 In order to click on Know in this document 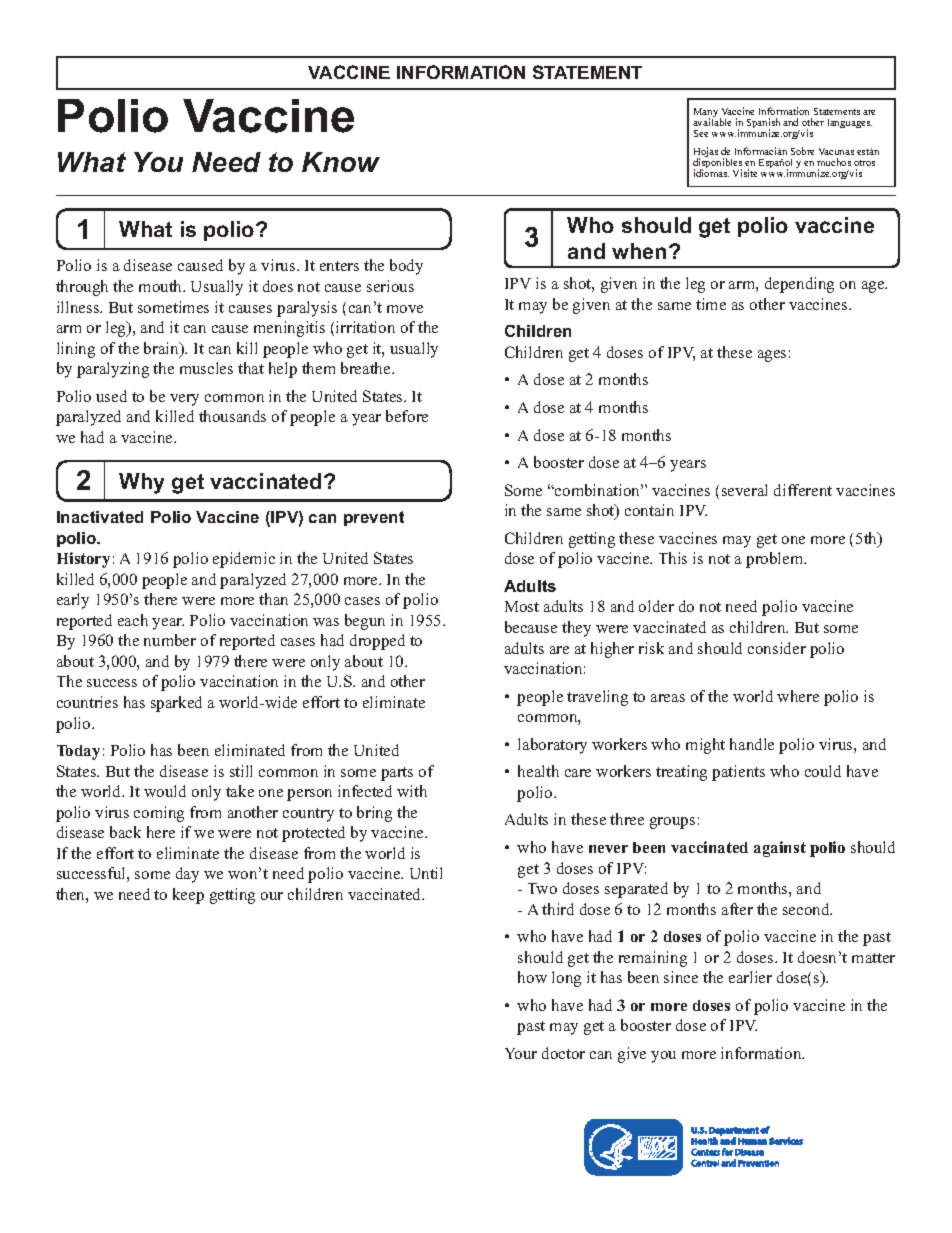, I will do `click(341, 162)`.
